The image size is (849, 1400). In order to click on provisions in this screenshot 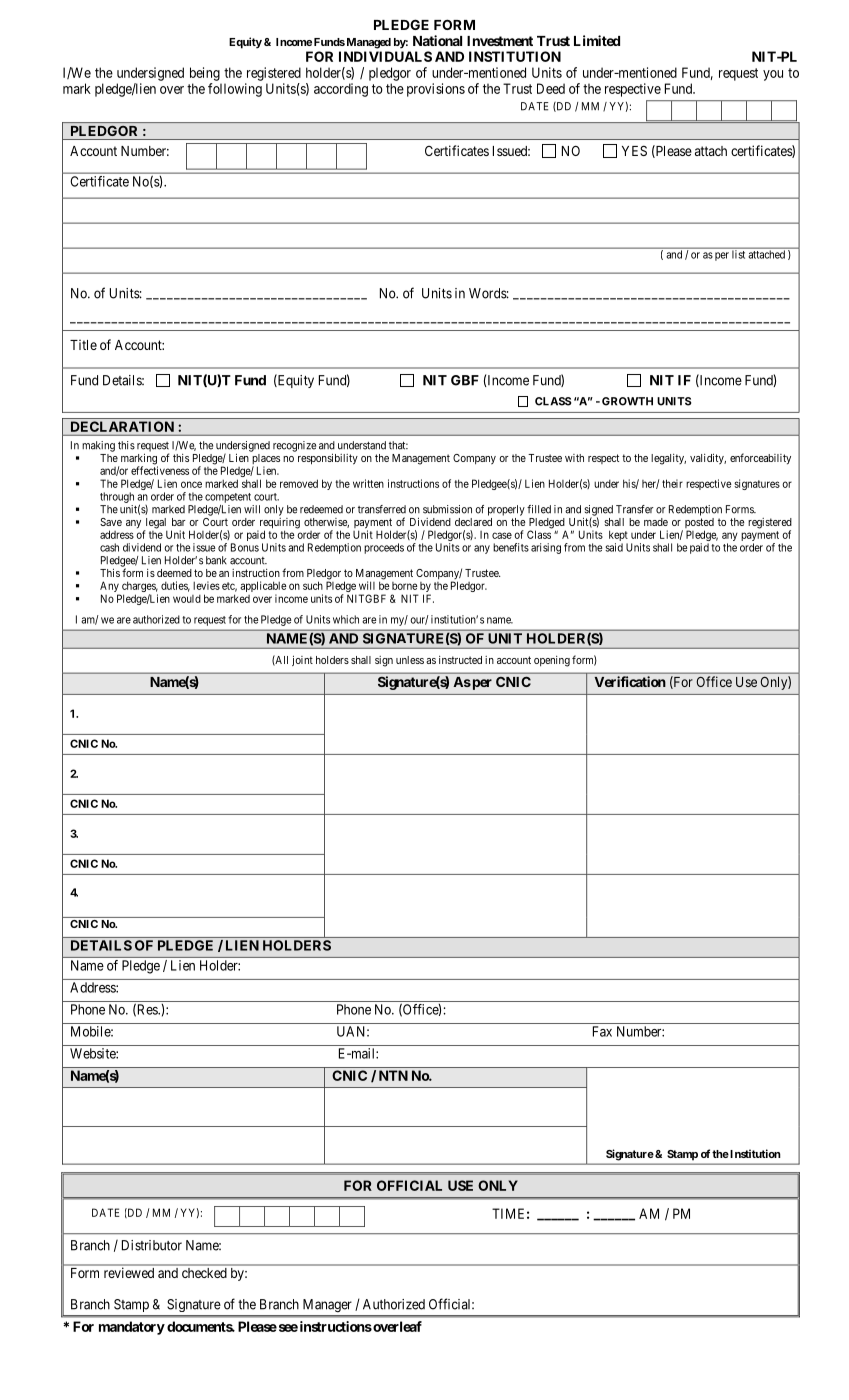, I will do `click(436, 90)`.
